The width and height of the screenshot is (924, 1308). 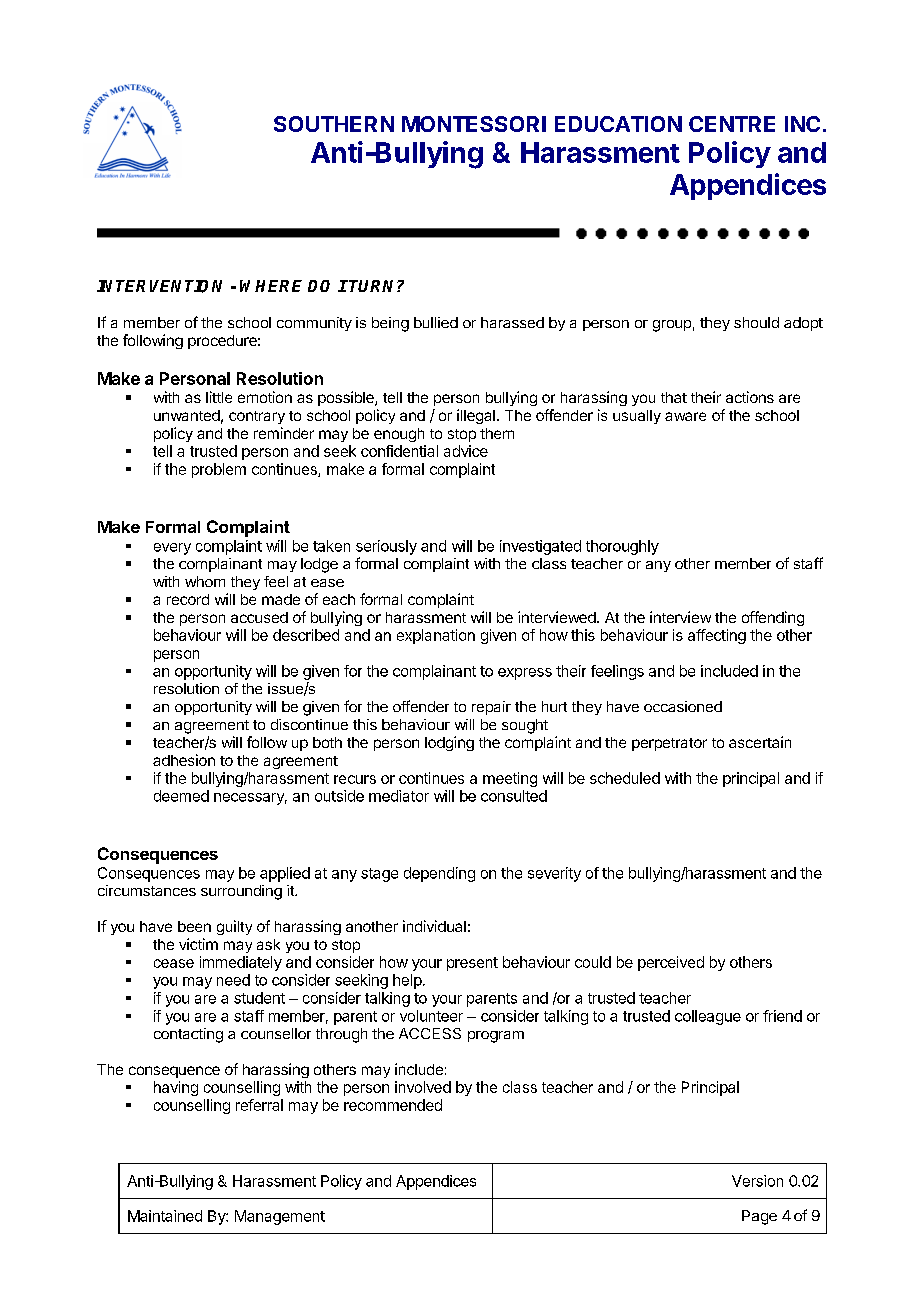 What do you see at coordinates (434, 926) in the screenshot?
I see `individual` at bounding box center [434, 926].
